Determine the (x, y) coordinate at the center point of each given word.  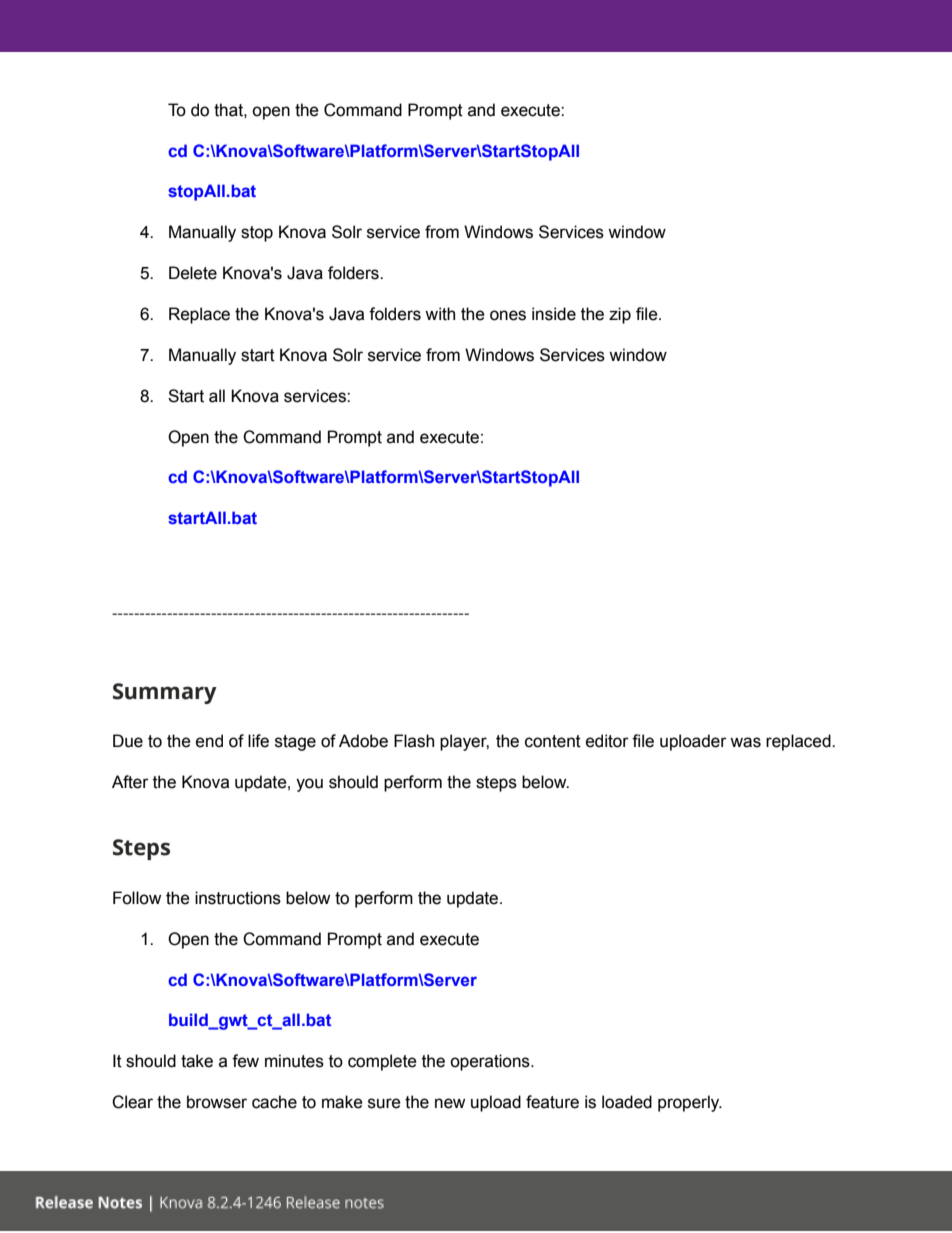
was (745, 742)
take (197, 1061)
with (440, 314)
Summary (165, 693)
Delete (193, 273)
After (130, 782)
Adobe (363, 741)
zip (620, 315)
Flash (414, 741)
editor (607, 741)
